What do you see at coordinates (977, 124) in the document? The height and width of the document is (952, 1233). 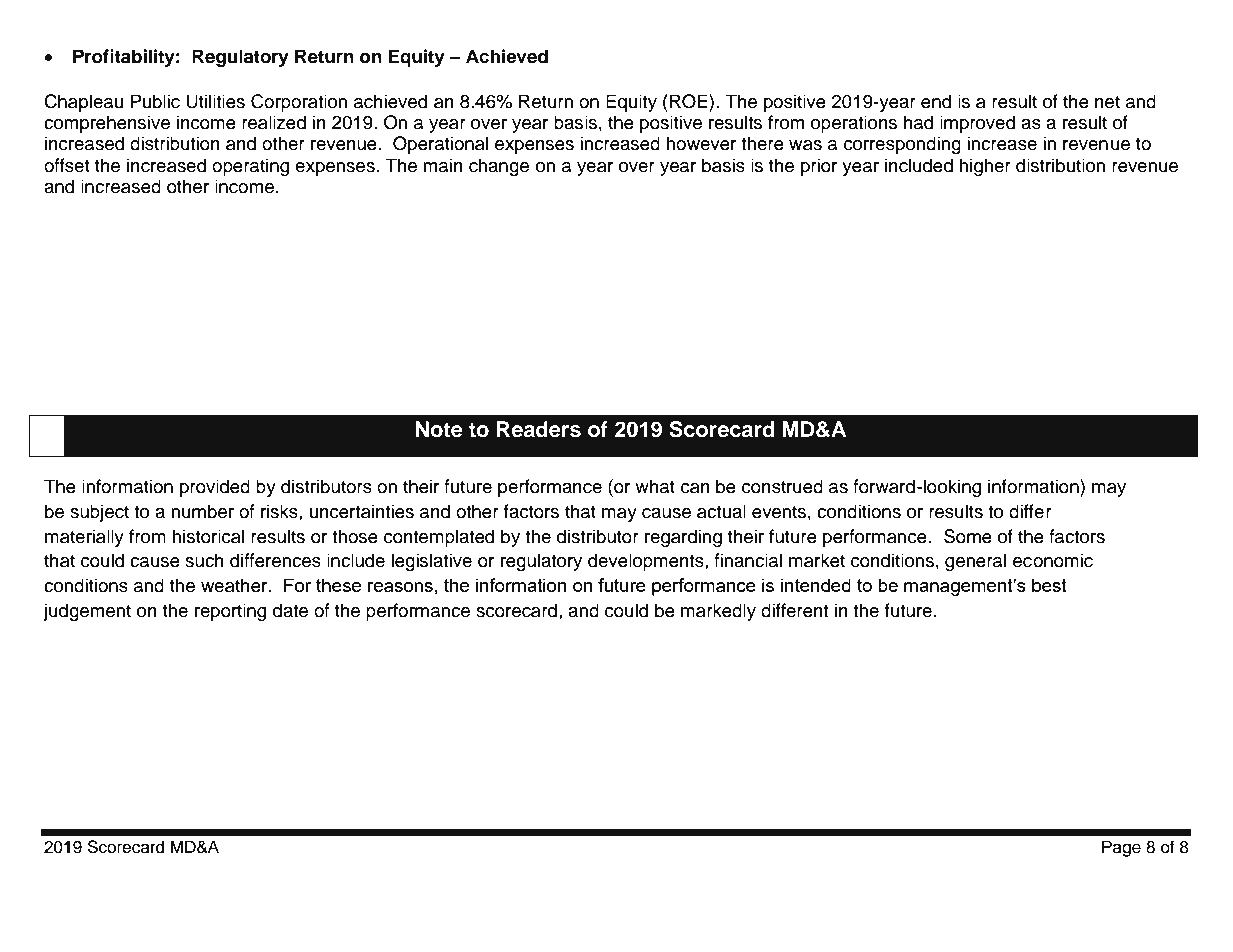 I see `improved` at bounding box center [977, 124].
